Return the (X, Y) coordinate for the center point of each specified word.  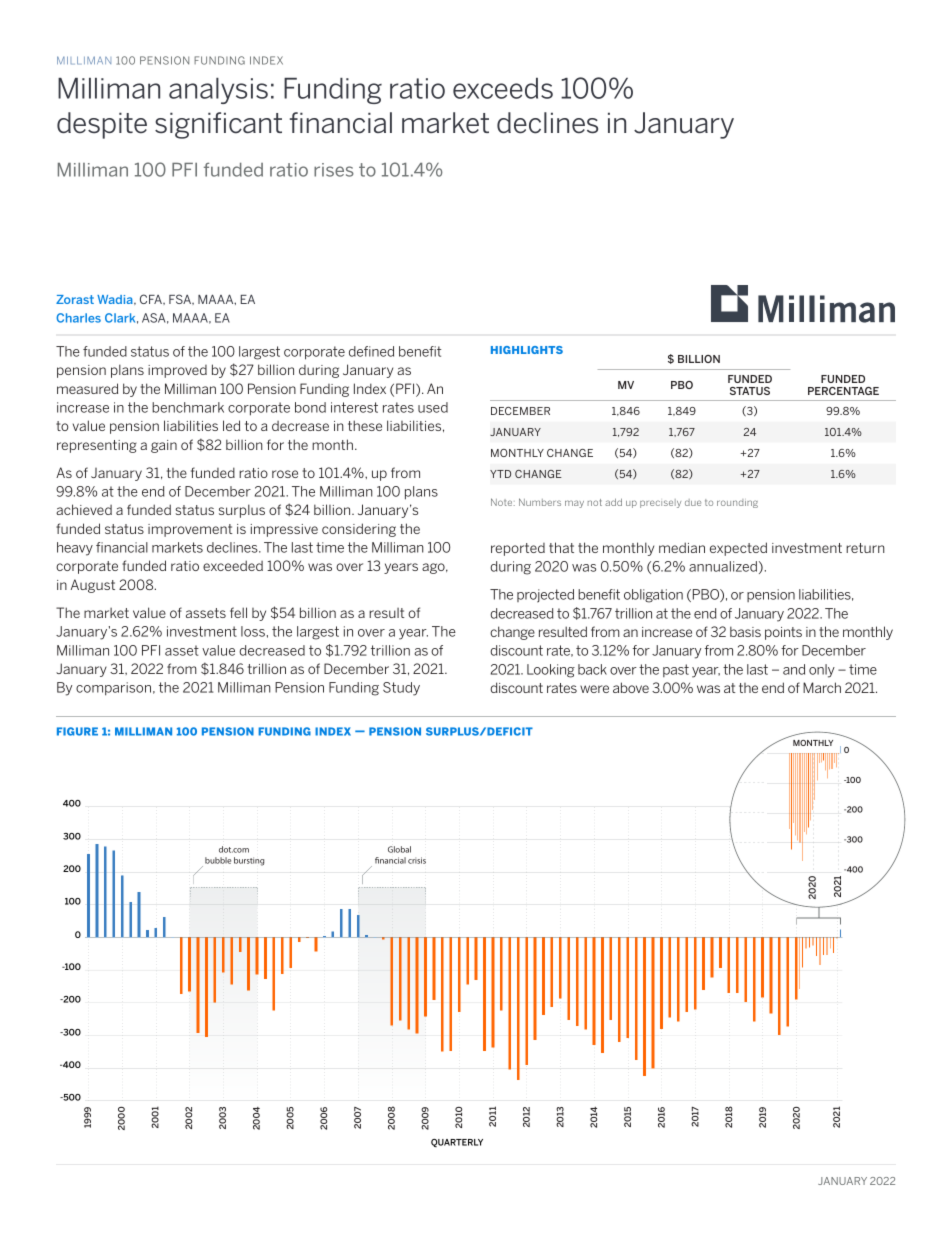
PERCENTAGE (843, 391)
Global (399, 849)
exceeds (503, 88)
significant (218, 125)
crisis (417, 860)
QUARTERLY (457, 1143)
